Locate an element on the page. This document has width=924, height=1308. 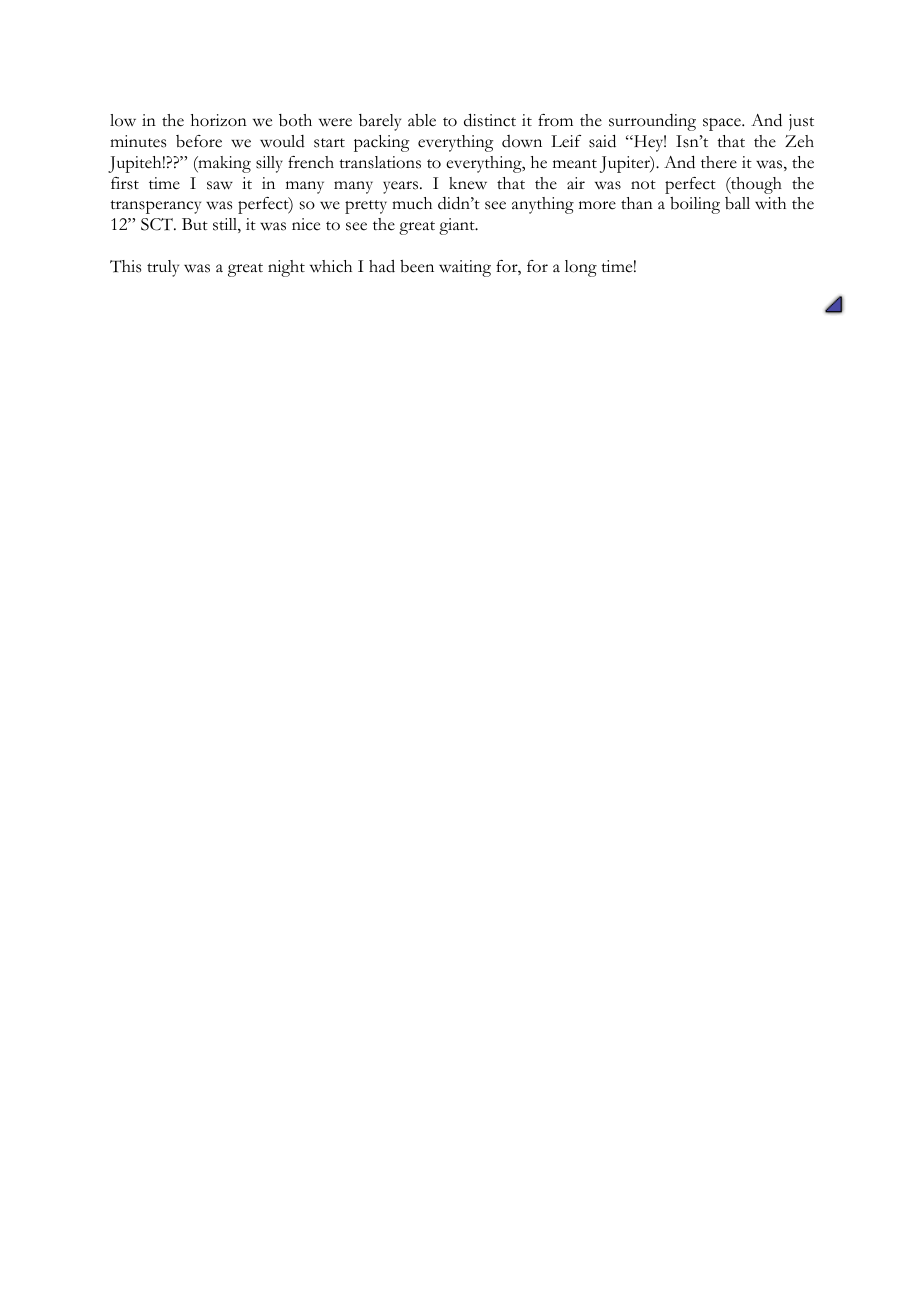
truly is located at coordinates (163, 268).
